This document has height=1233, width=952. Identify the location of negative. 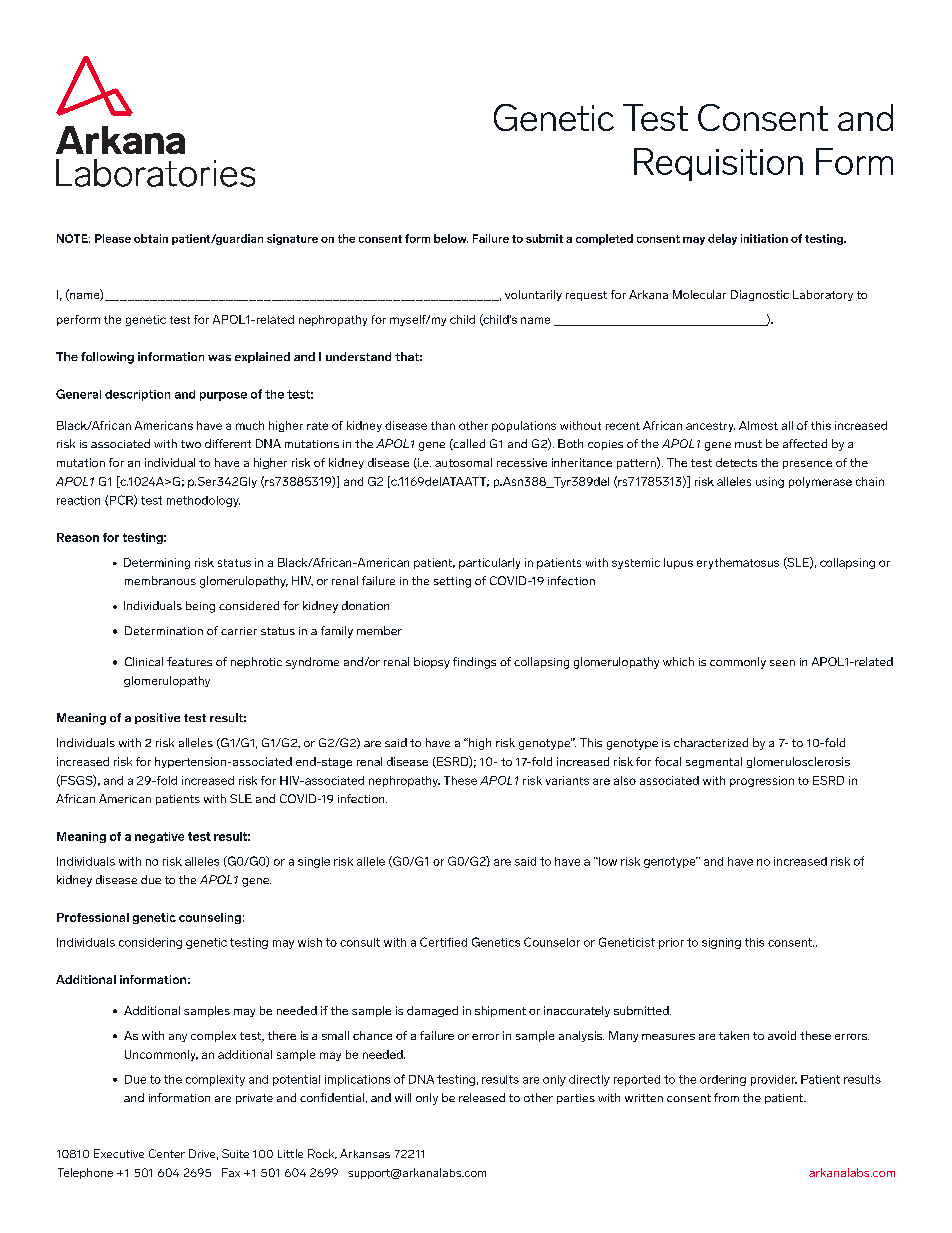
(159, 837).
